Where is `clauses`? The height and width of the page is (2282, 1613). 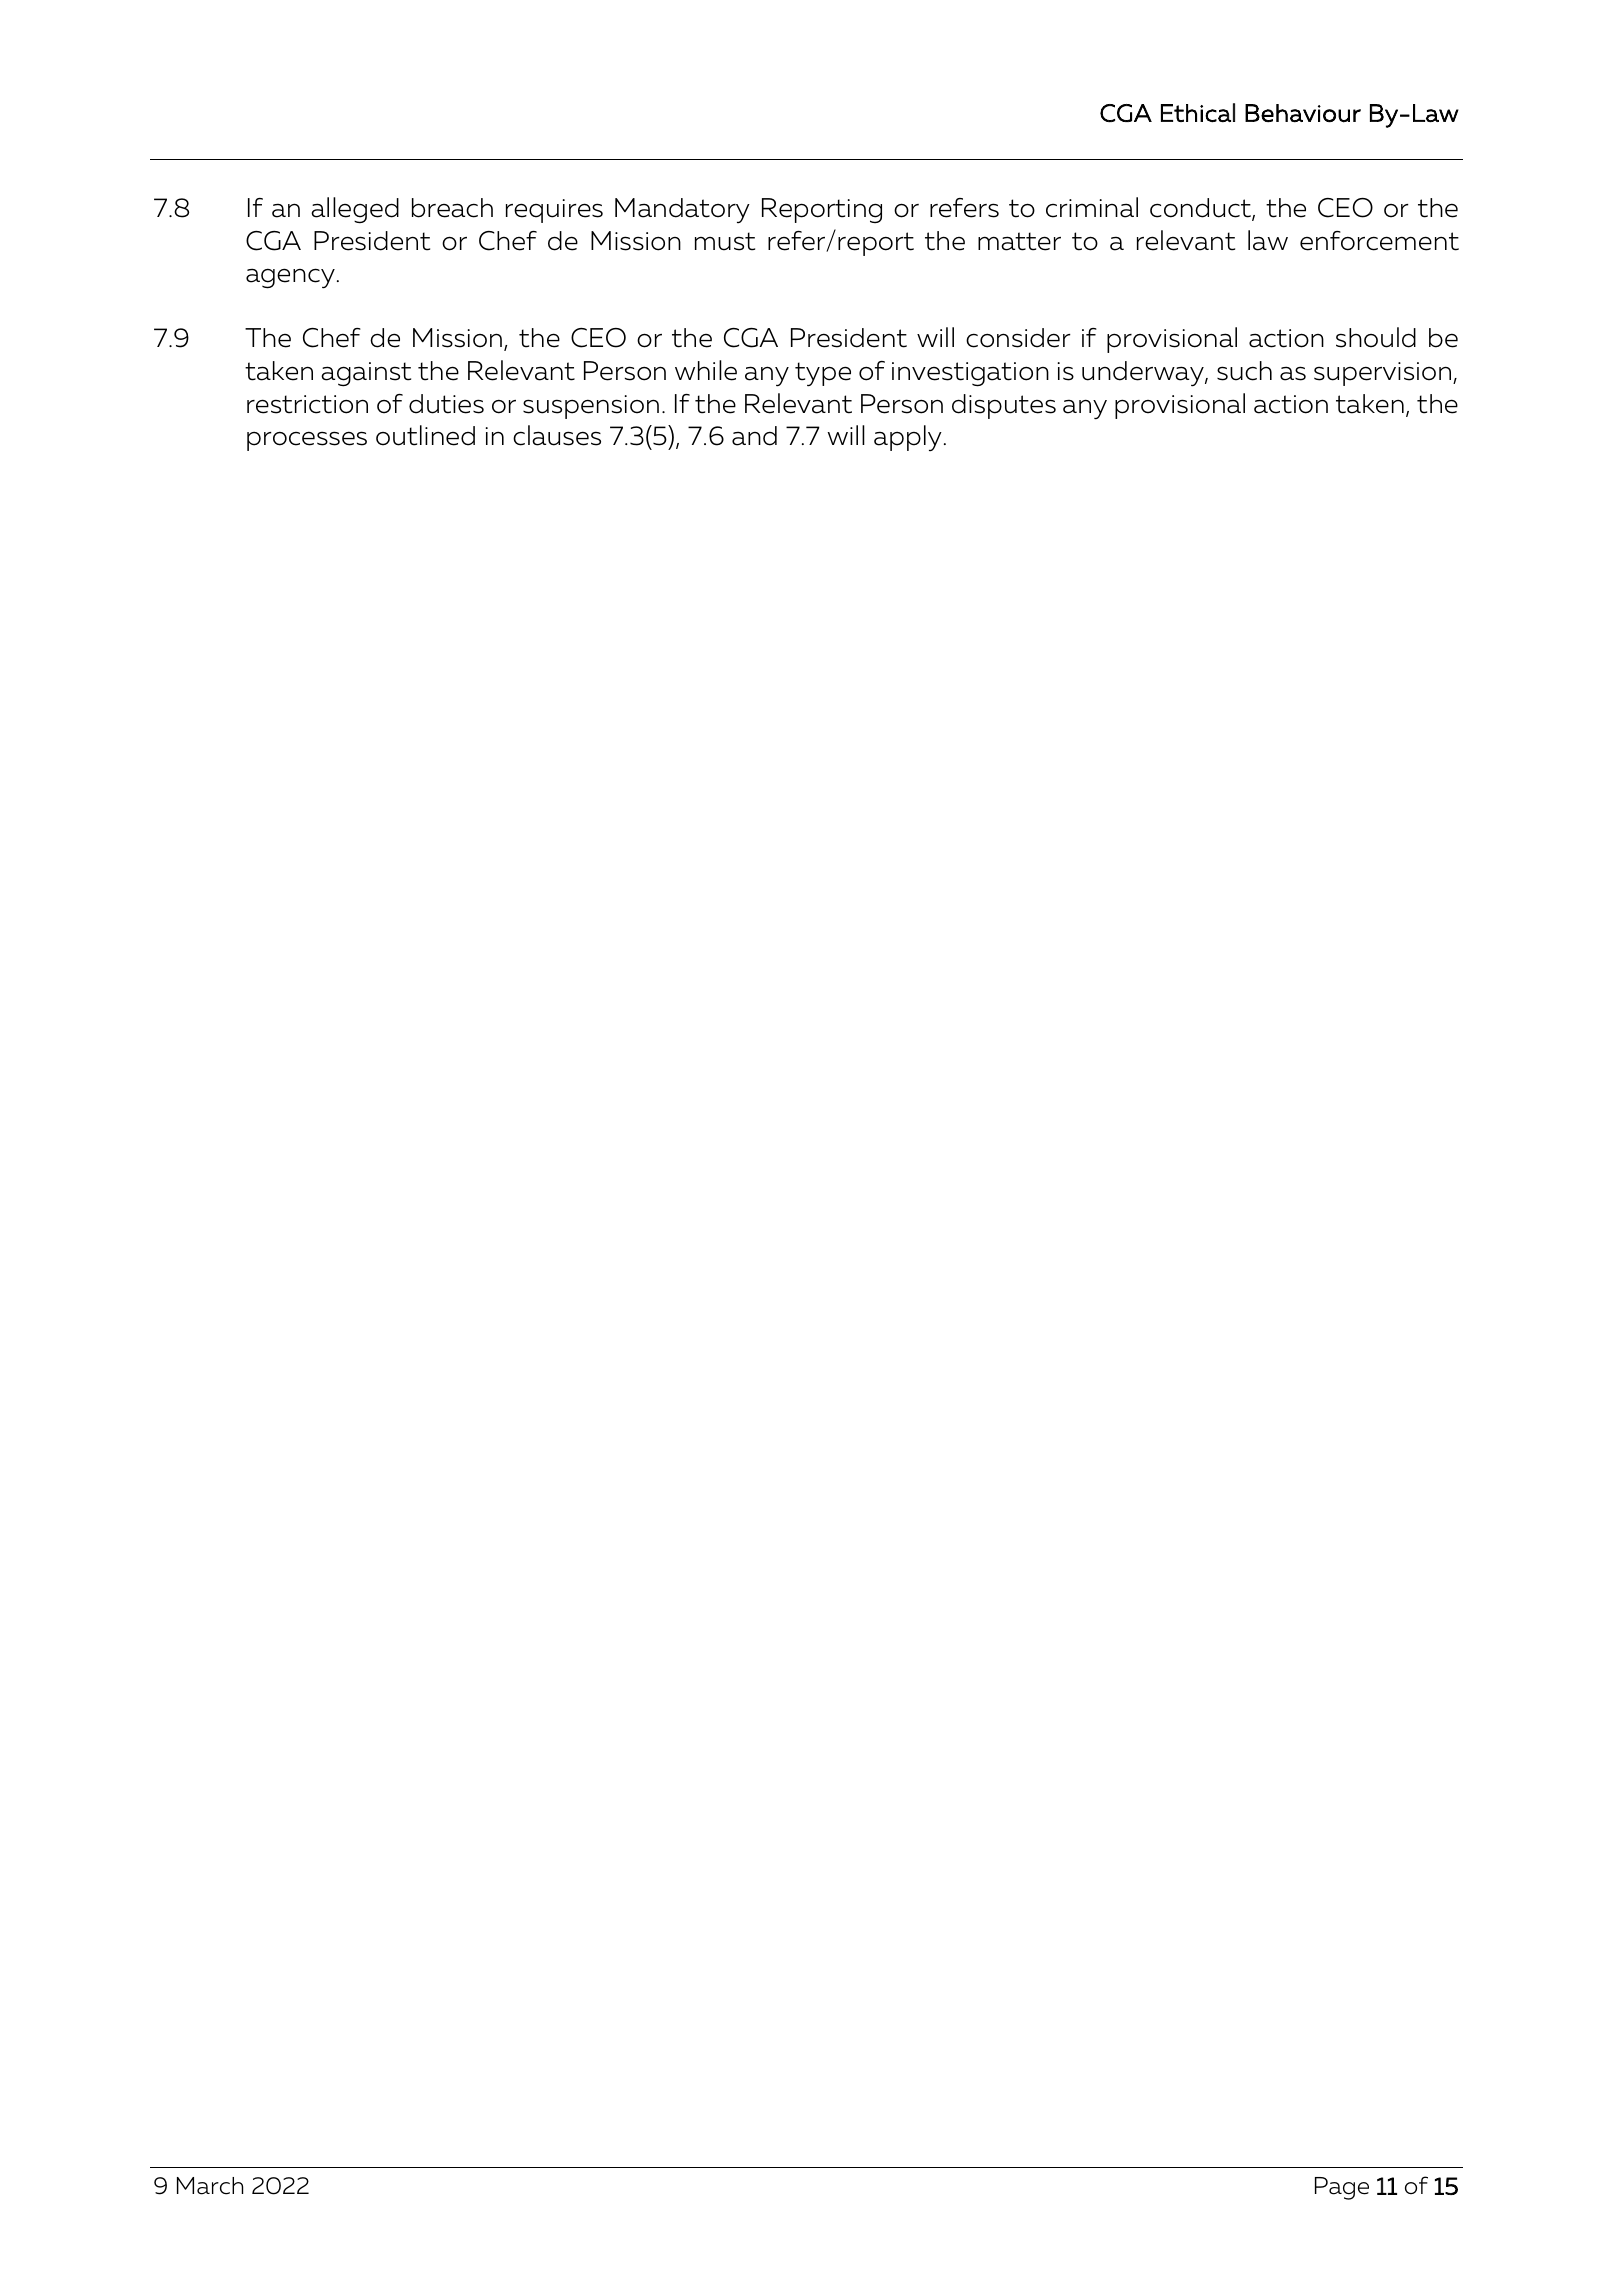
clauses is located at coordinates (557, 435).
